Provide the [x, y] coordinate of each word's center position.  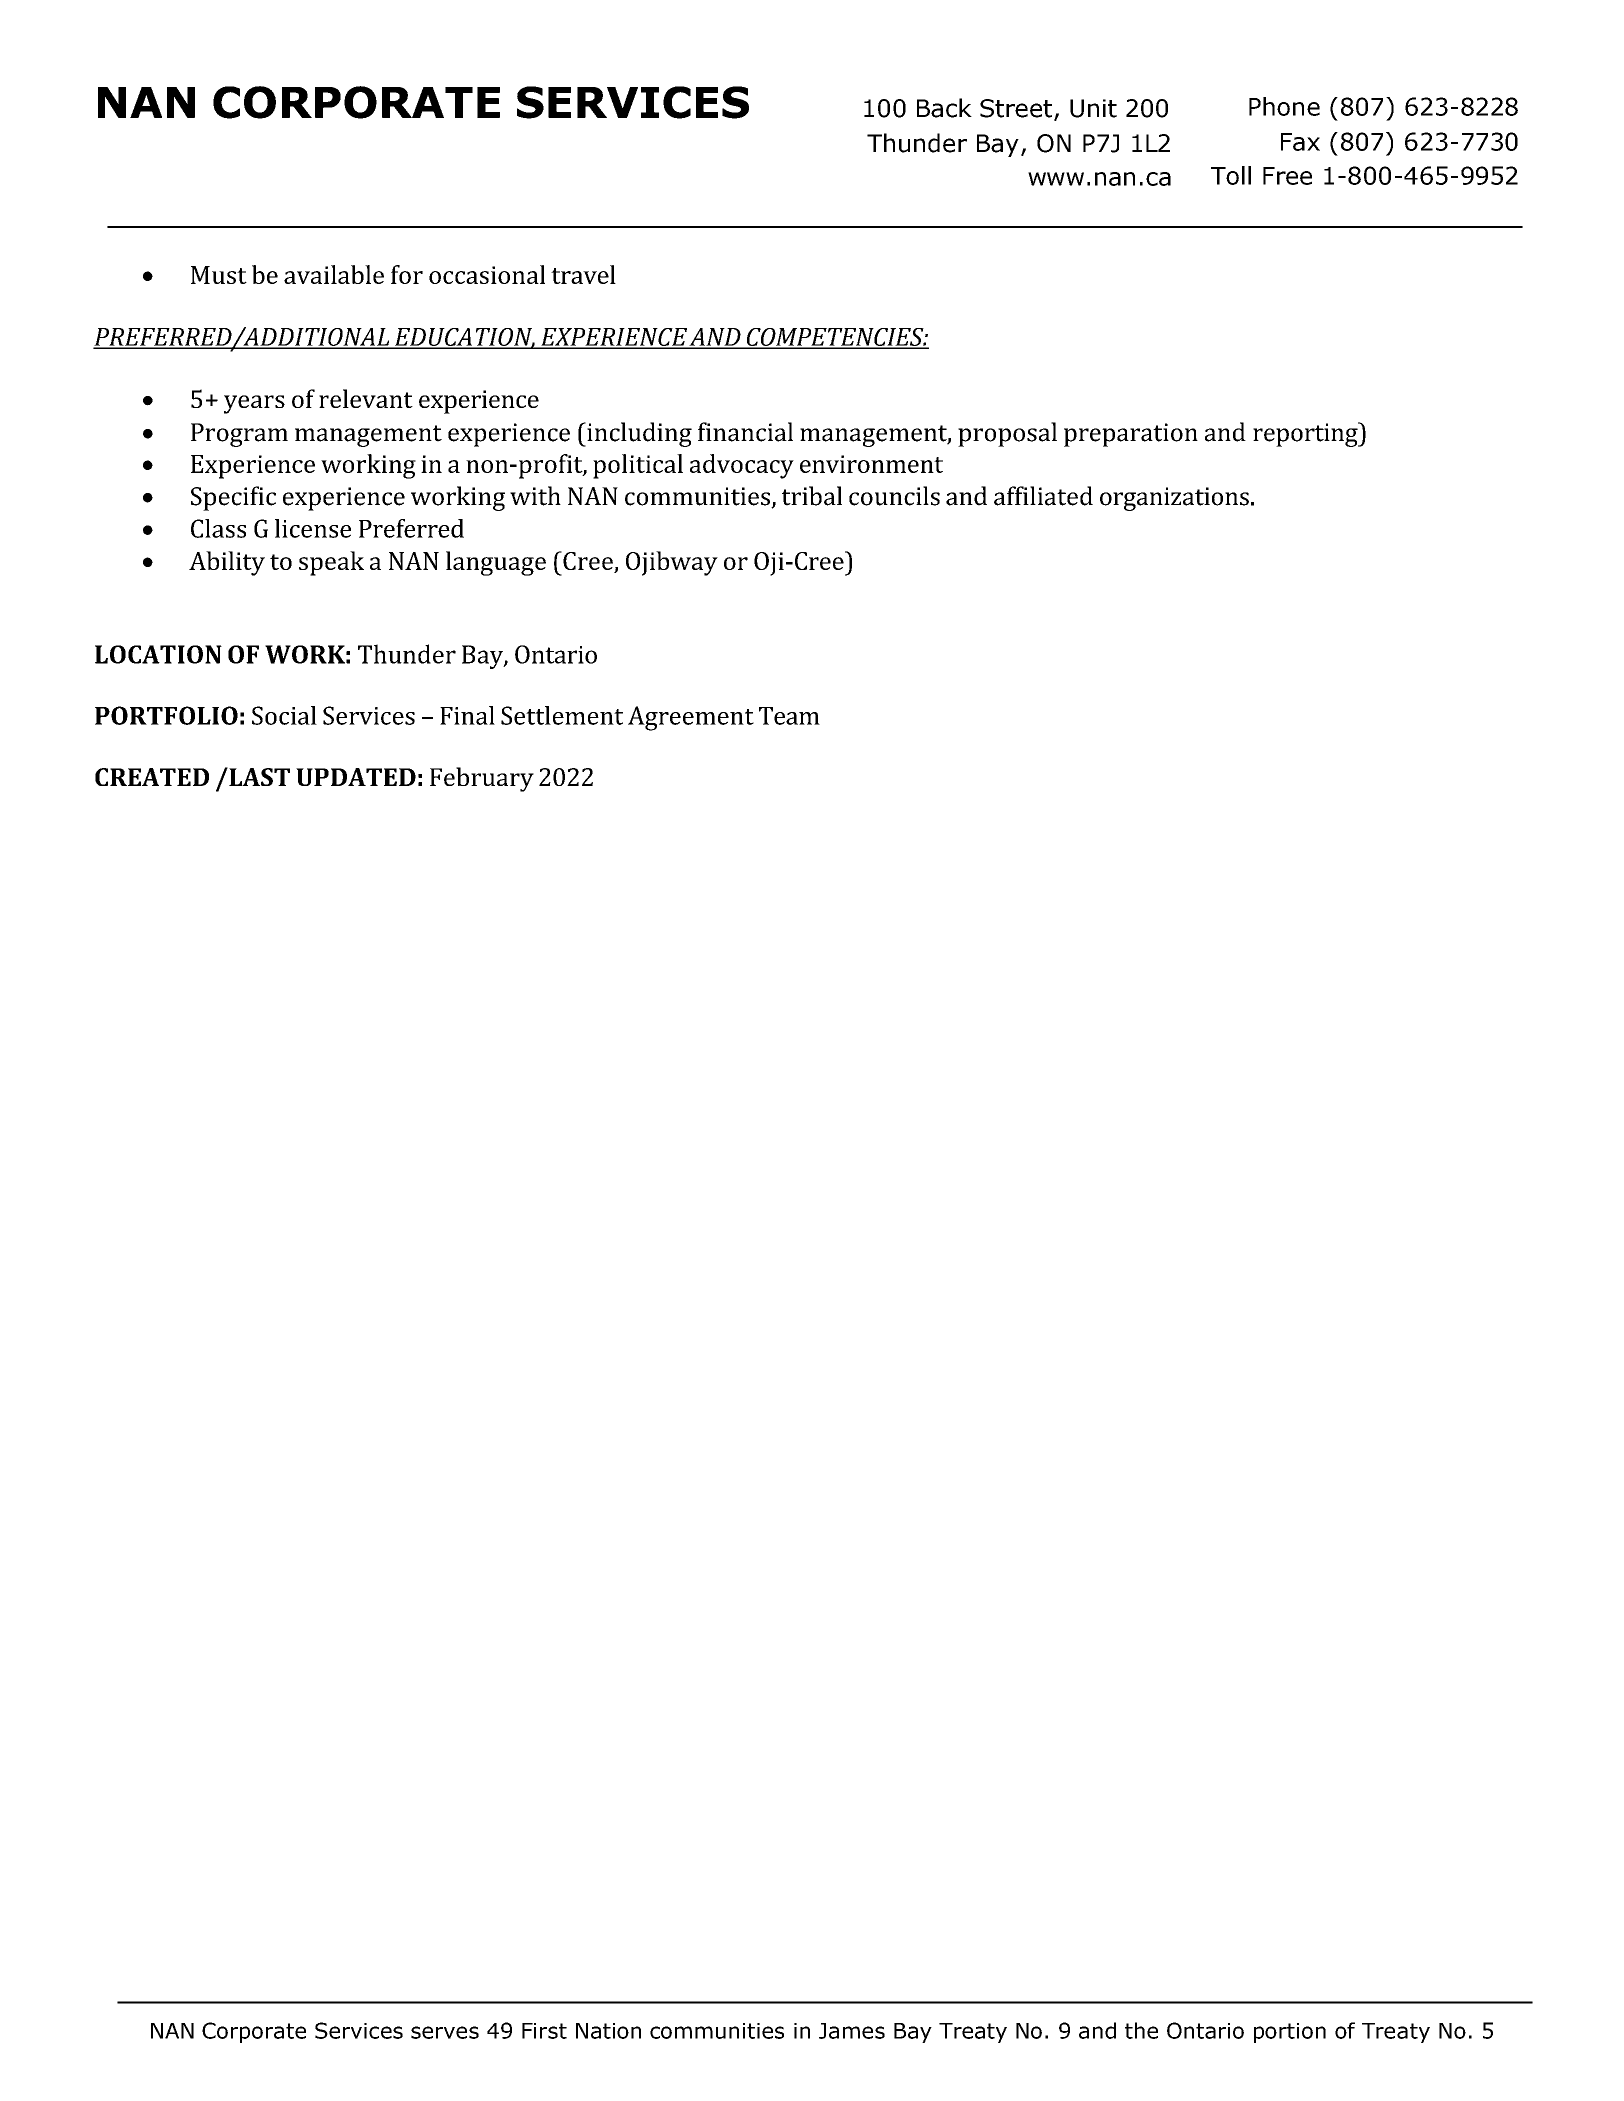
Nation [608, 2031]
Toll [1231, 175]
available [334, 274]
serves [445, 2032]
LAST [258, 776]
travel [583, 274]
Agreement [691, 718]
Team [789, 716]
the [1141, 2030]
